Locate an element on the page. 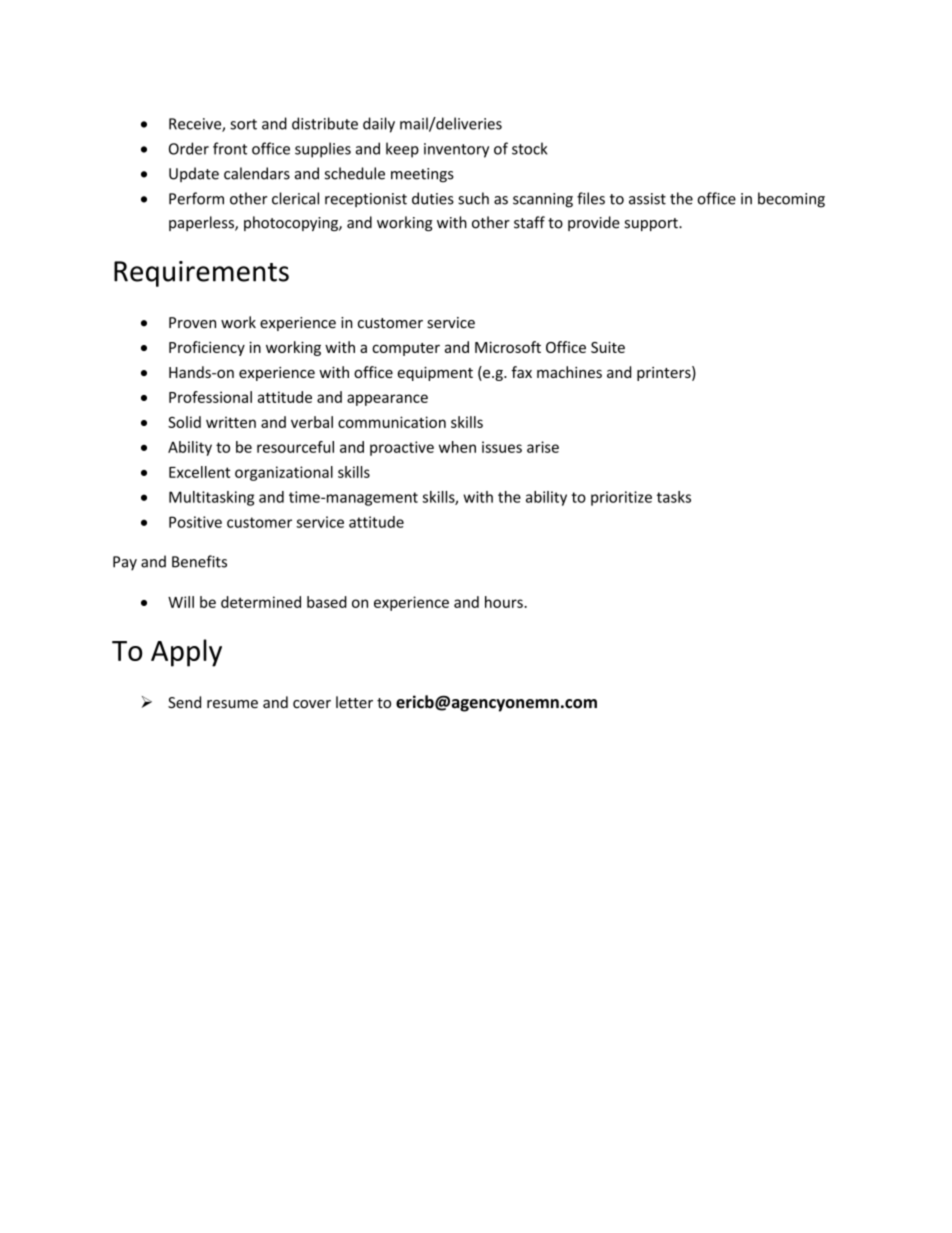 The image size is (952, 1233). Order is located at coordinates (189, 148).
